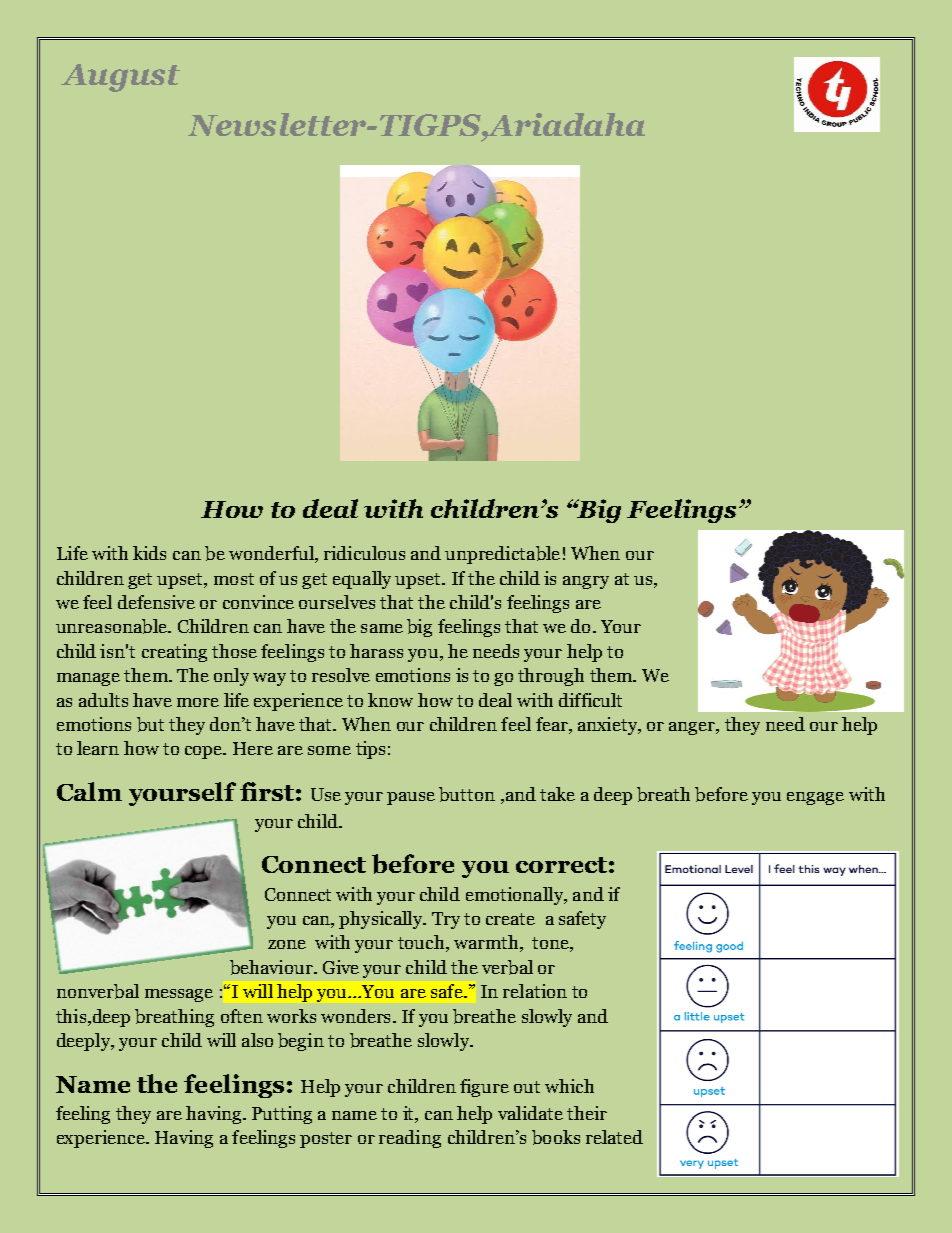 The height and width of the page is (1233, 952). Describe the element at coordinates (282, 1115) in the page. I see `Putting` at that location.
